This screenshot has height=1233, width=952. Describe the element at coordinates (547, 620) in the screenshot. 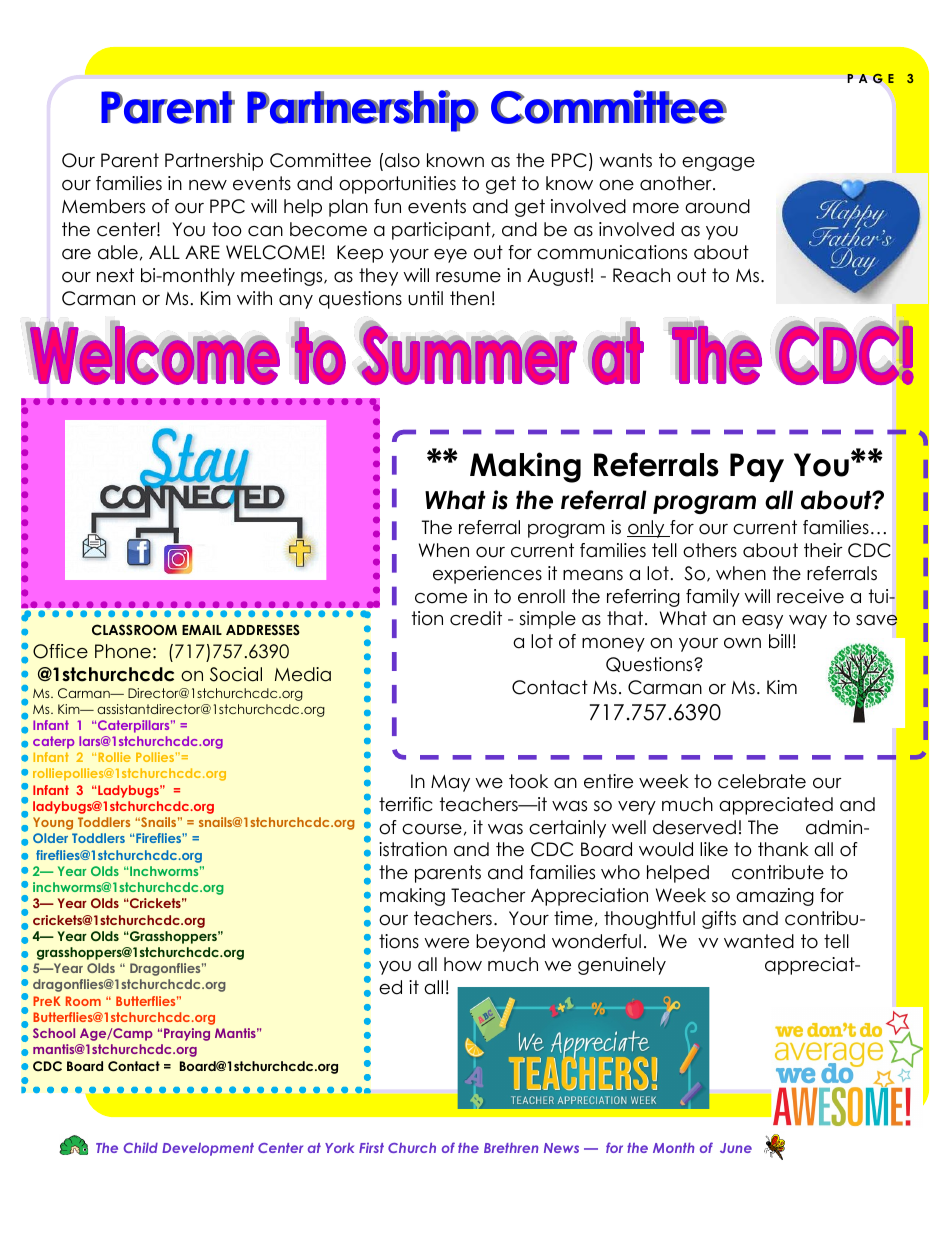

I see `simple` at that location.
